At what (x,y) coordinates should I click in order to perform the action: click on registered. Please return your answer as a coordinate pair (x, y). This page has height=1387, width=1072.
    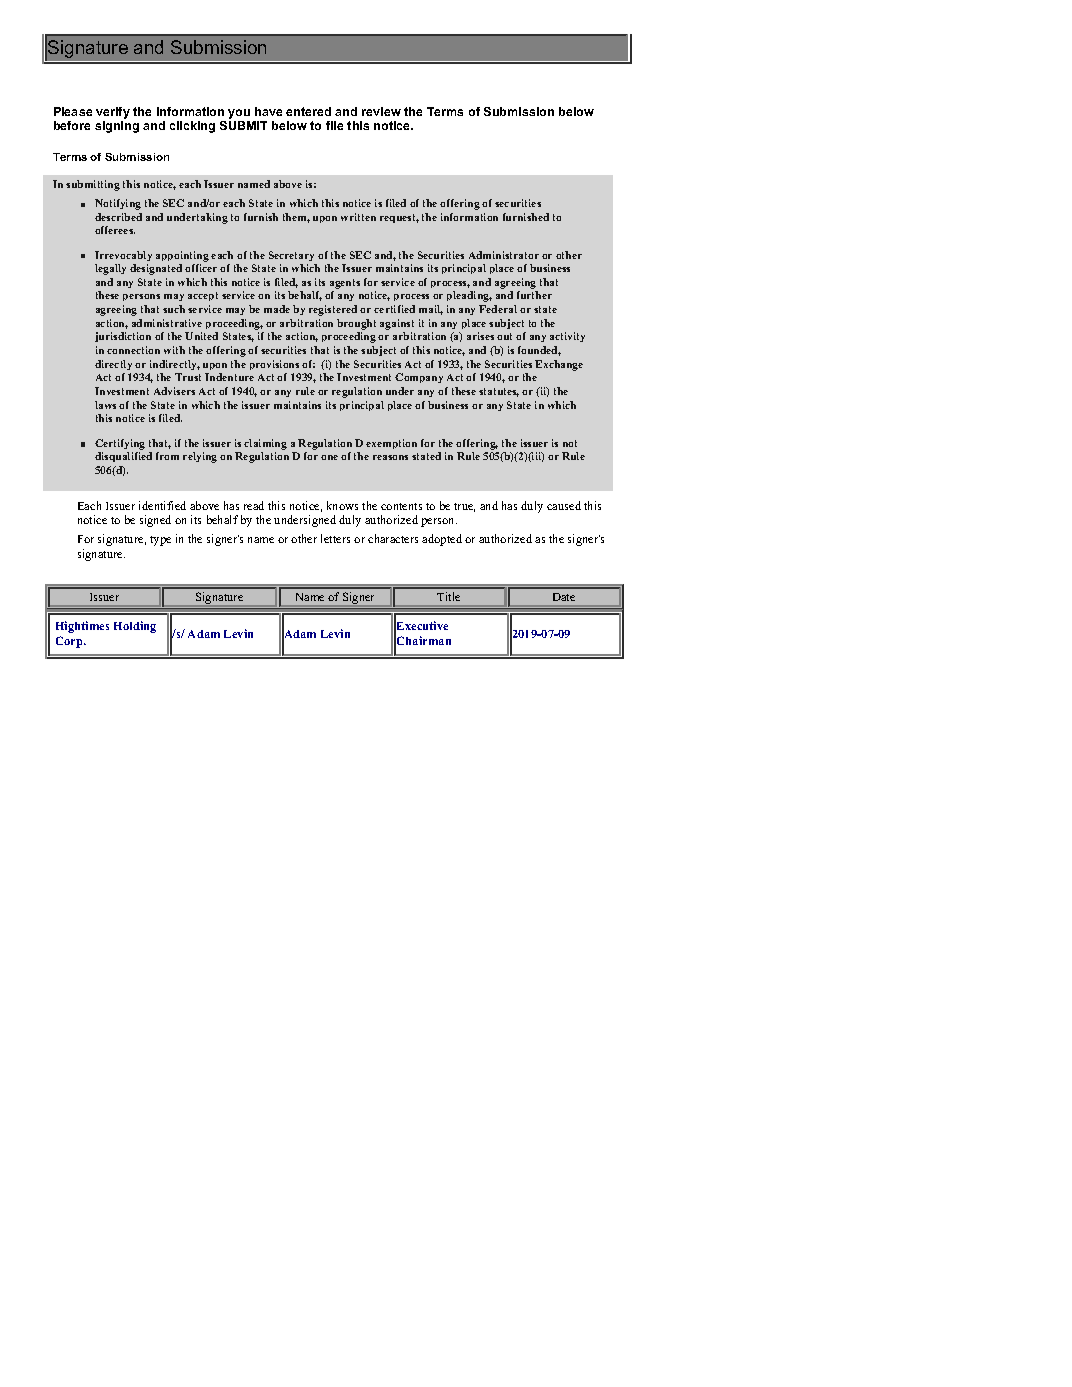
    Looking at the image, I should click on (333, 310).
